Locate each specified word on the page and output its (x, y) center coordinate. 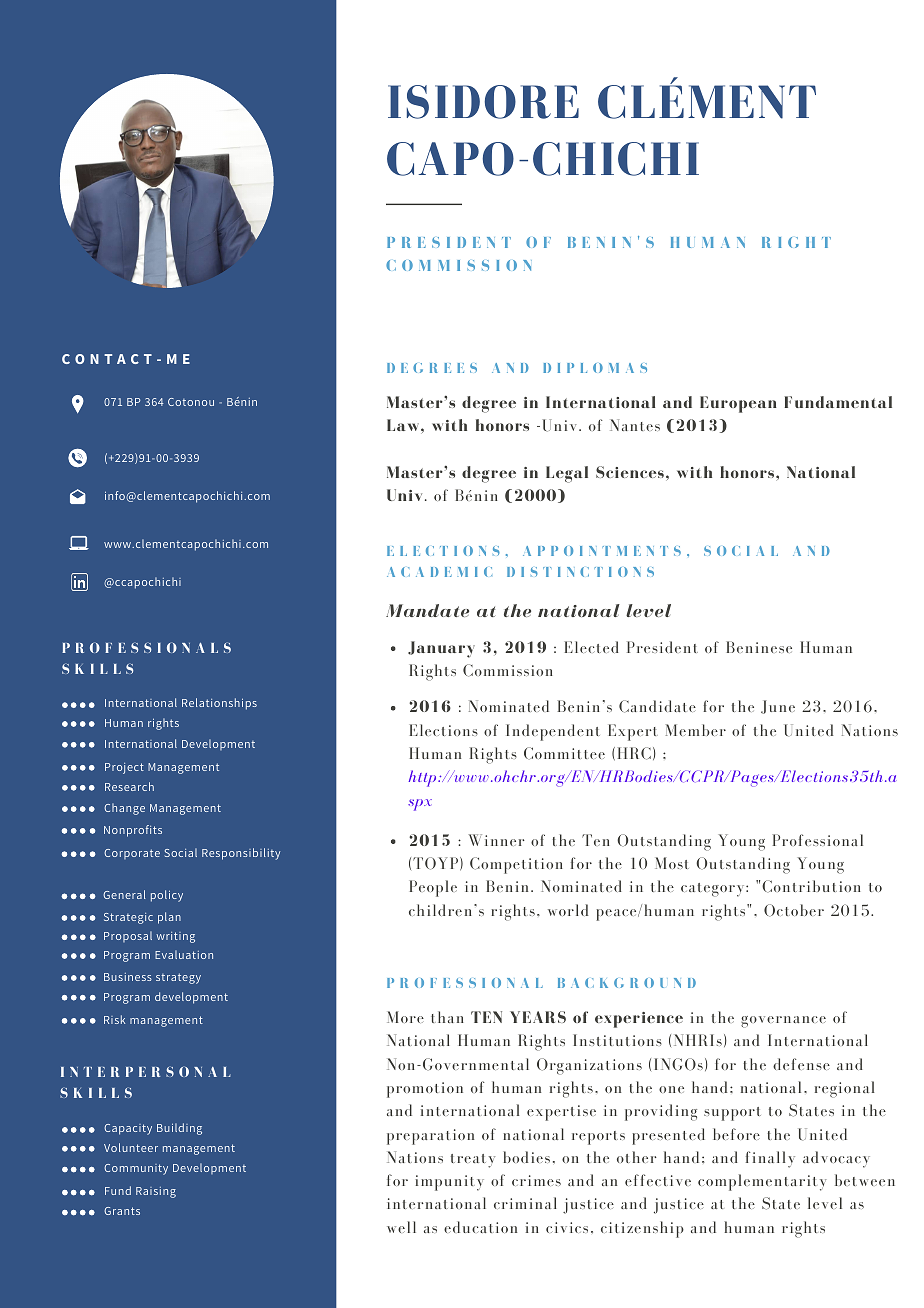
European (738, 404)
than (447, 1017)
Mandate (427, 610)
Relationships (219, 704)
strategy (178, 978)
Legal (567, 474)
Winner (496, 840)
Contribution (811, 886)
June (778, 707)
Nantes (635, 425)
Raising (156, 1192)
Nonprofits (133, 831)
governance (783, 1022)
